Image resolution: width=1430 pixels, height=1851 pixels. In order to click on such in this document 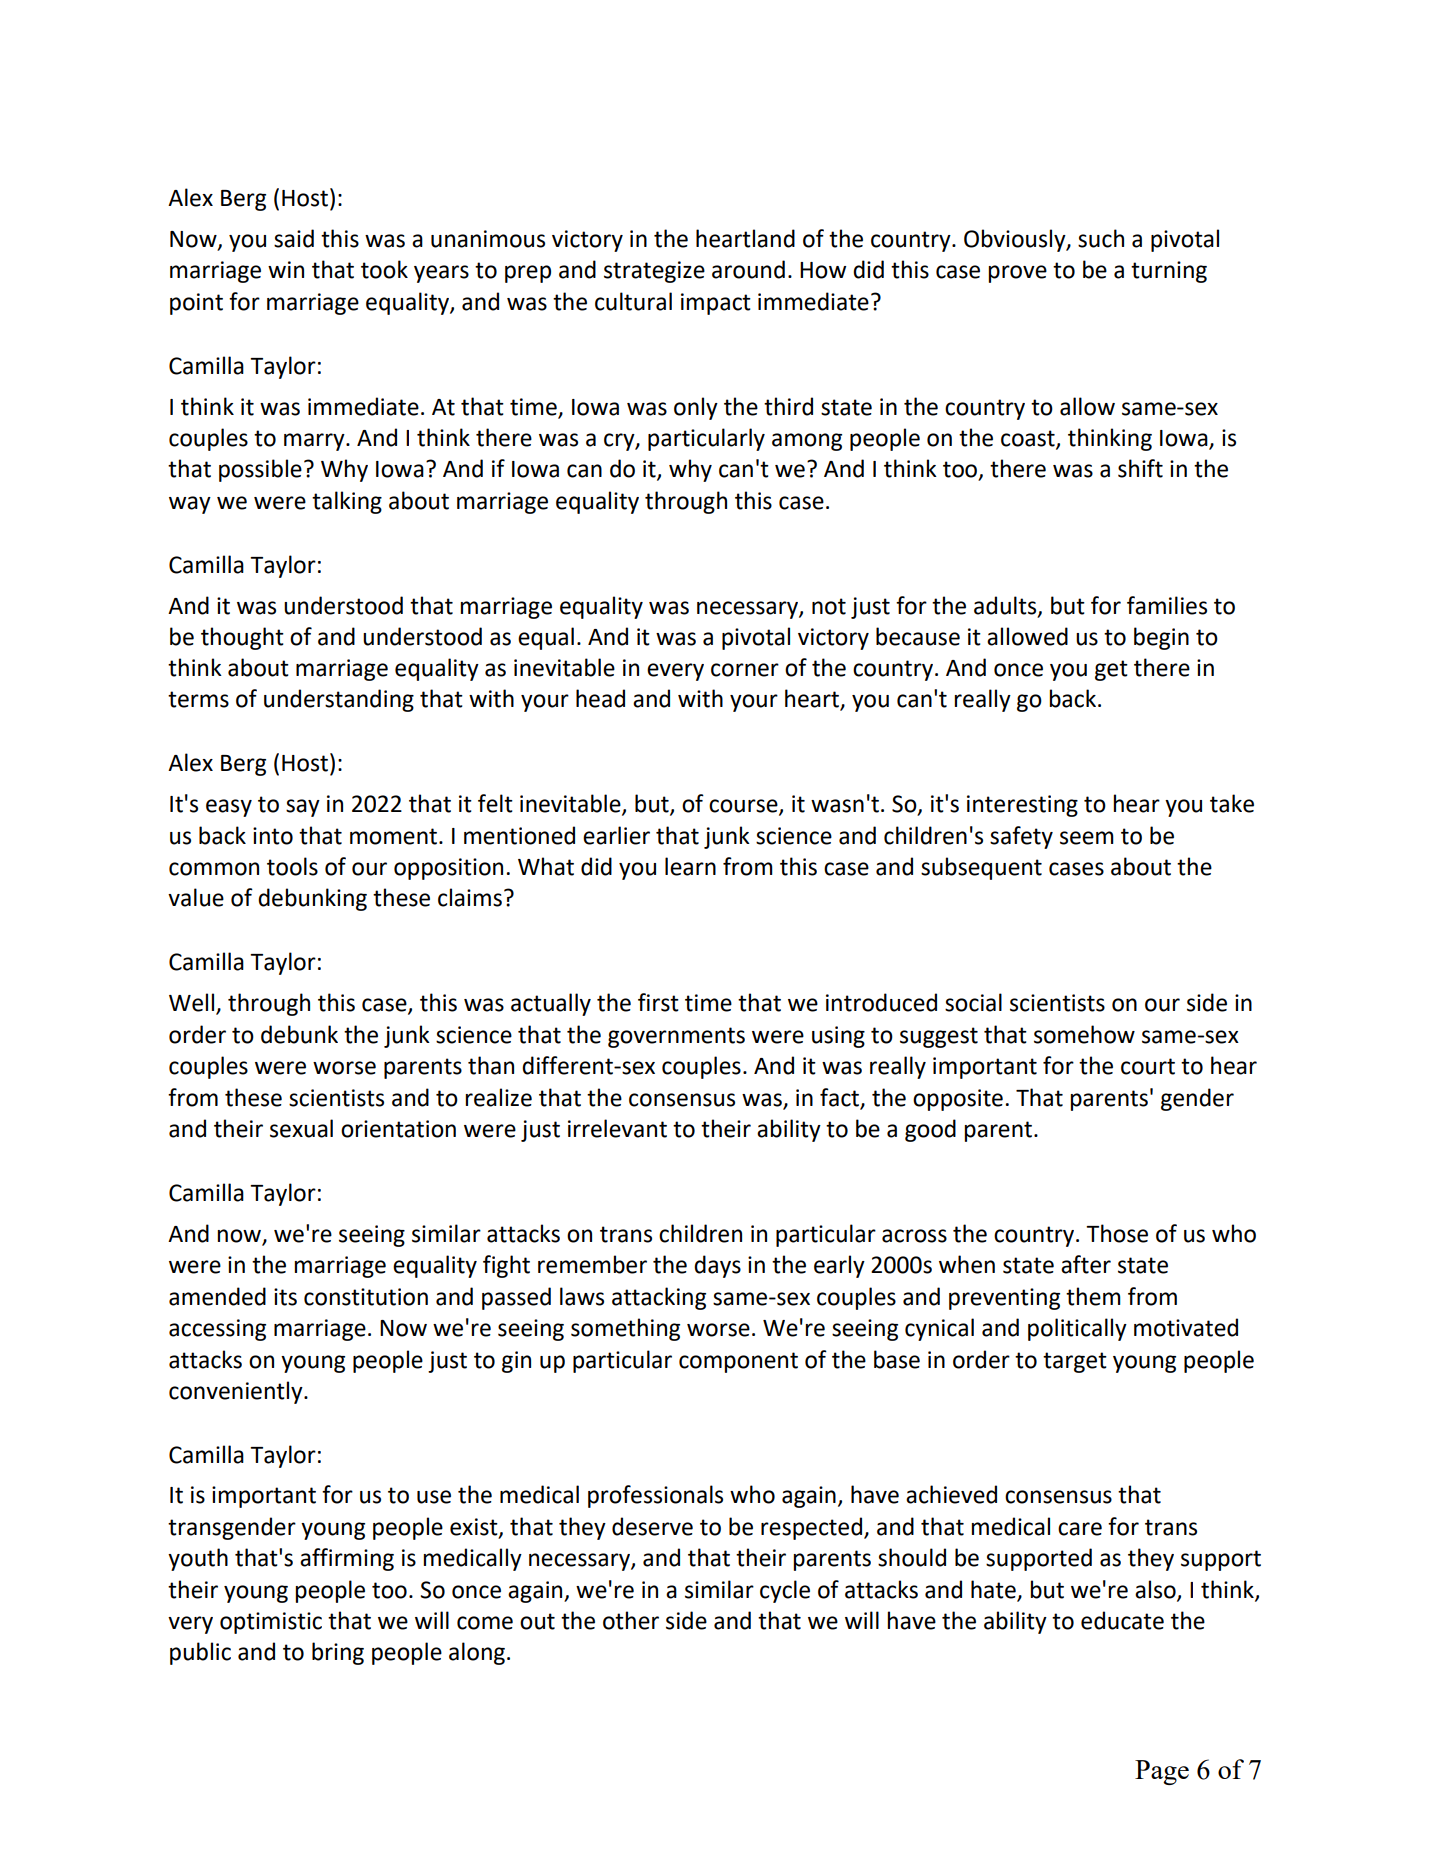, I will do `click(1101, 238)`.
